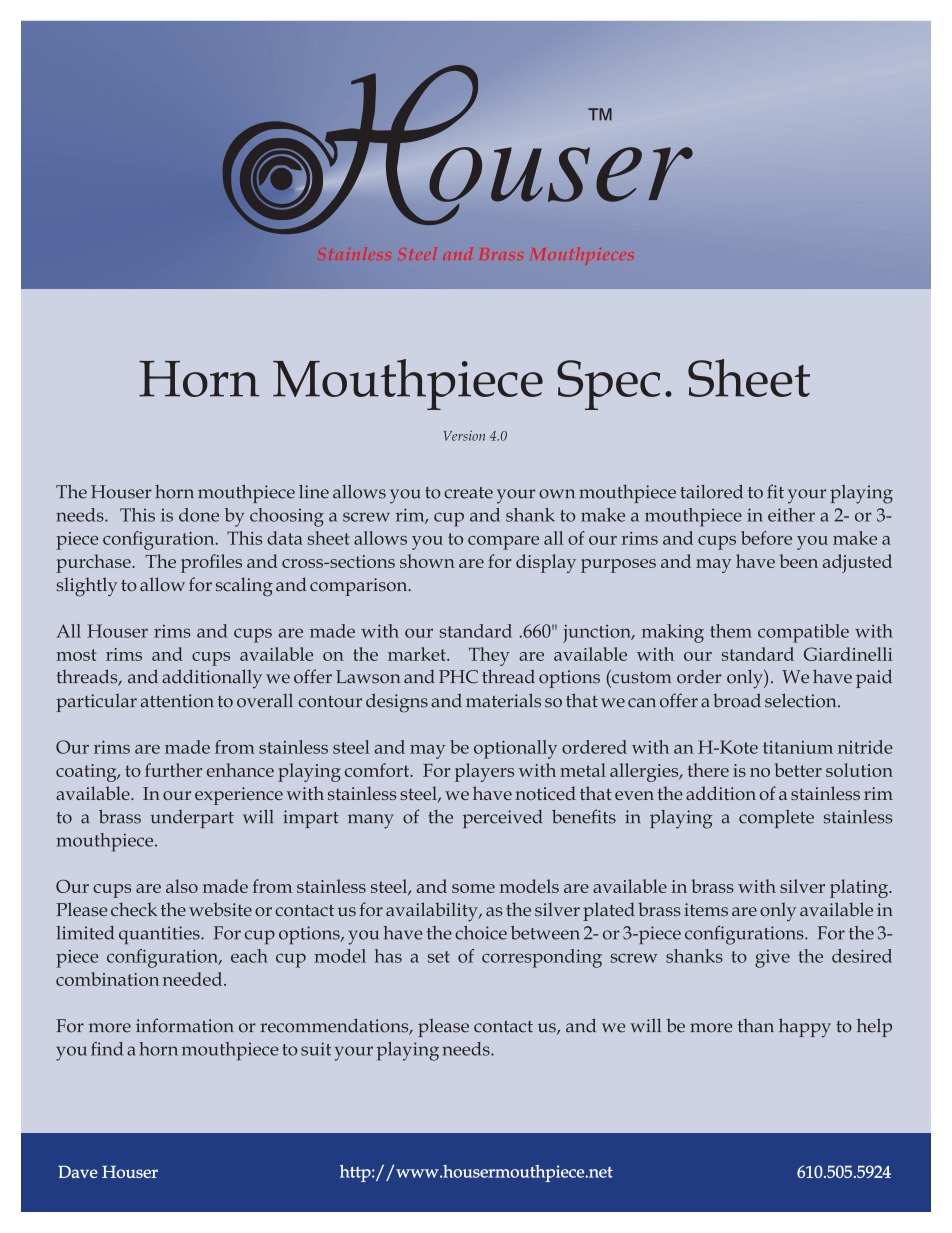  Describe the element at coordinates (608, 385) in the screenshot. I see `Spec` at that location.
